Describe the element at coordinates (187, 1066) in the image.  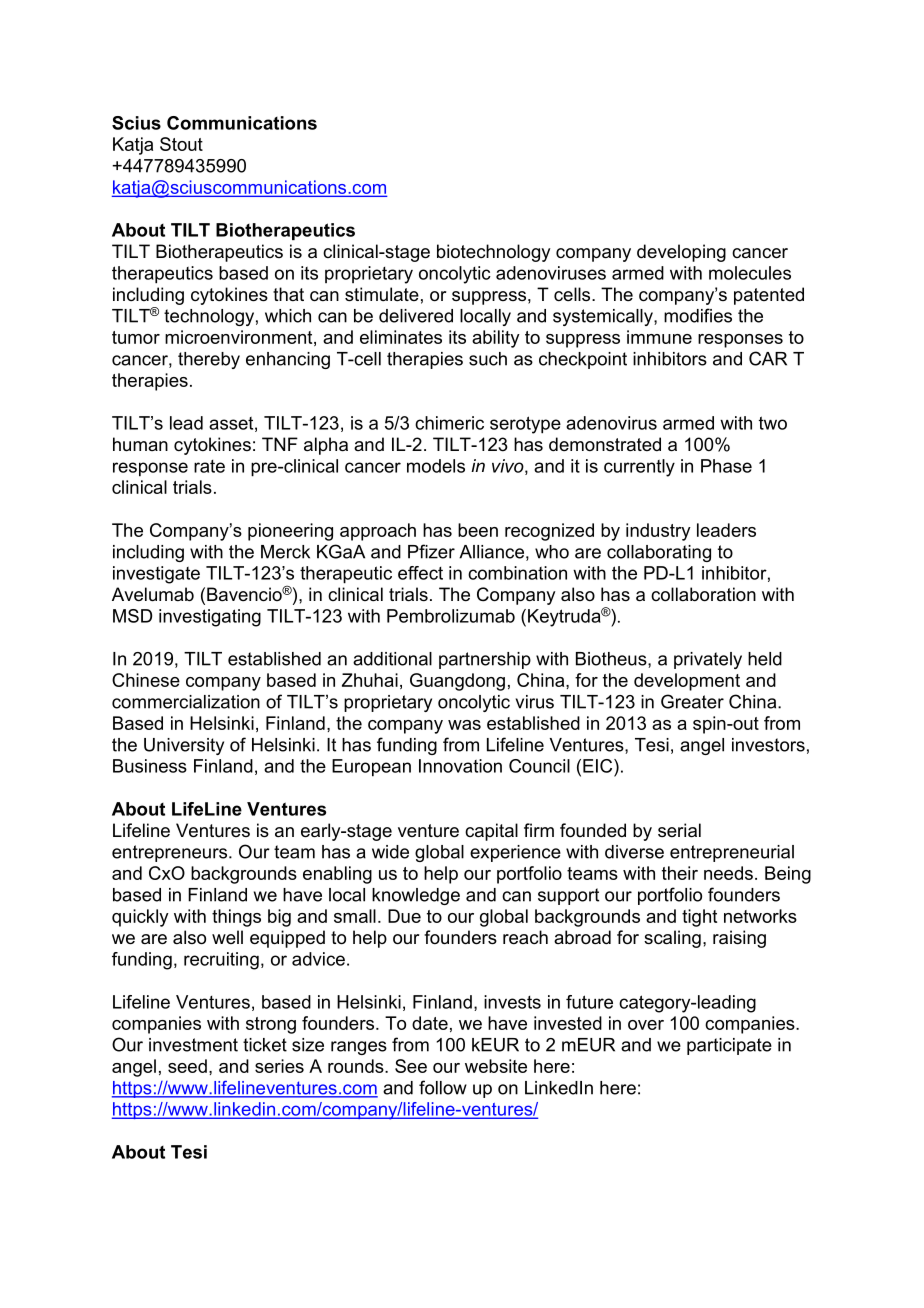
I see `seed` at that location.
